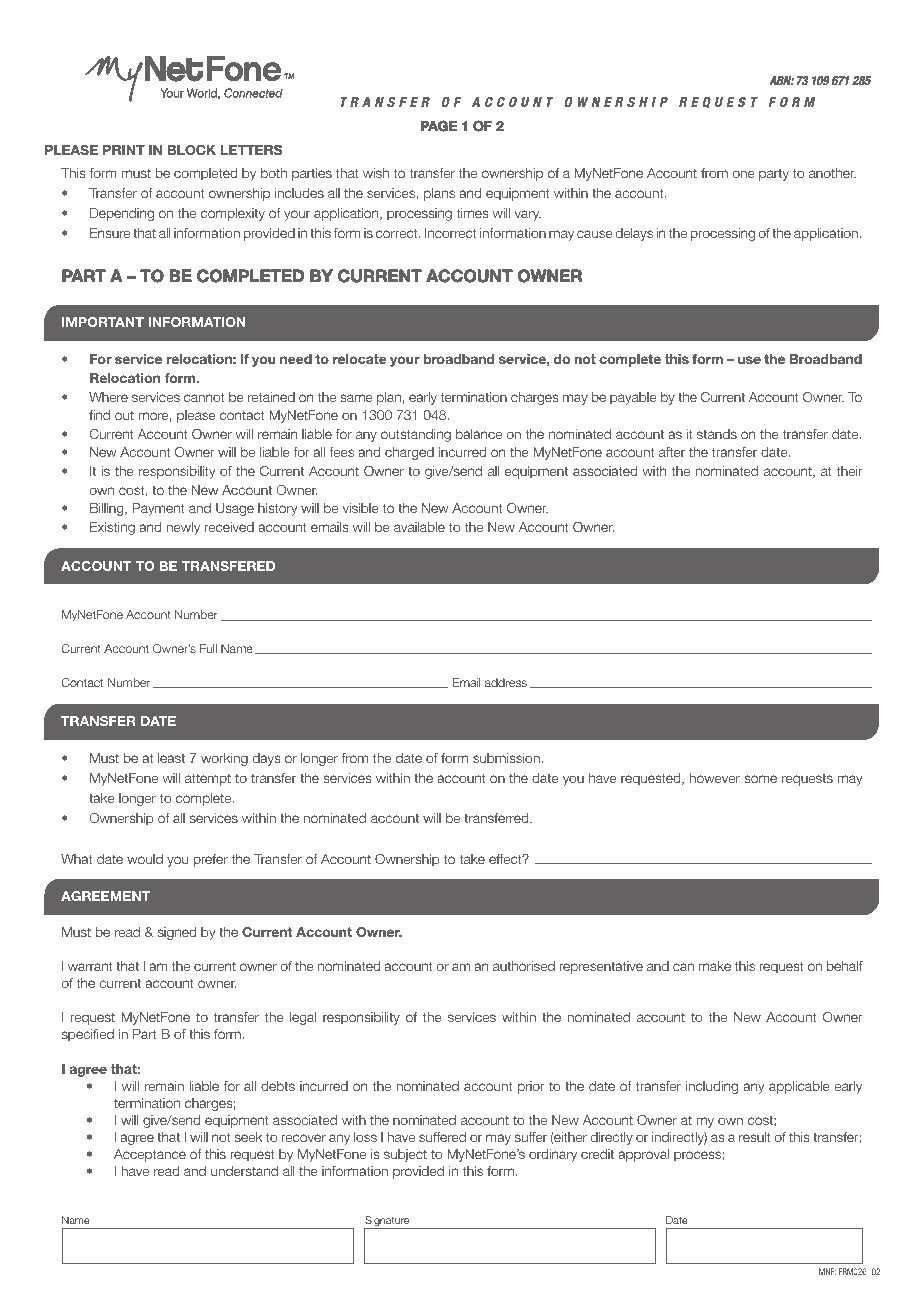  Describe the element at coordinates (439, 126) in the screenshot. I see `PAGE` at that location.
